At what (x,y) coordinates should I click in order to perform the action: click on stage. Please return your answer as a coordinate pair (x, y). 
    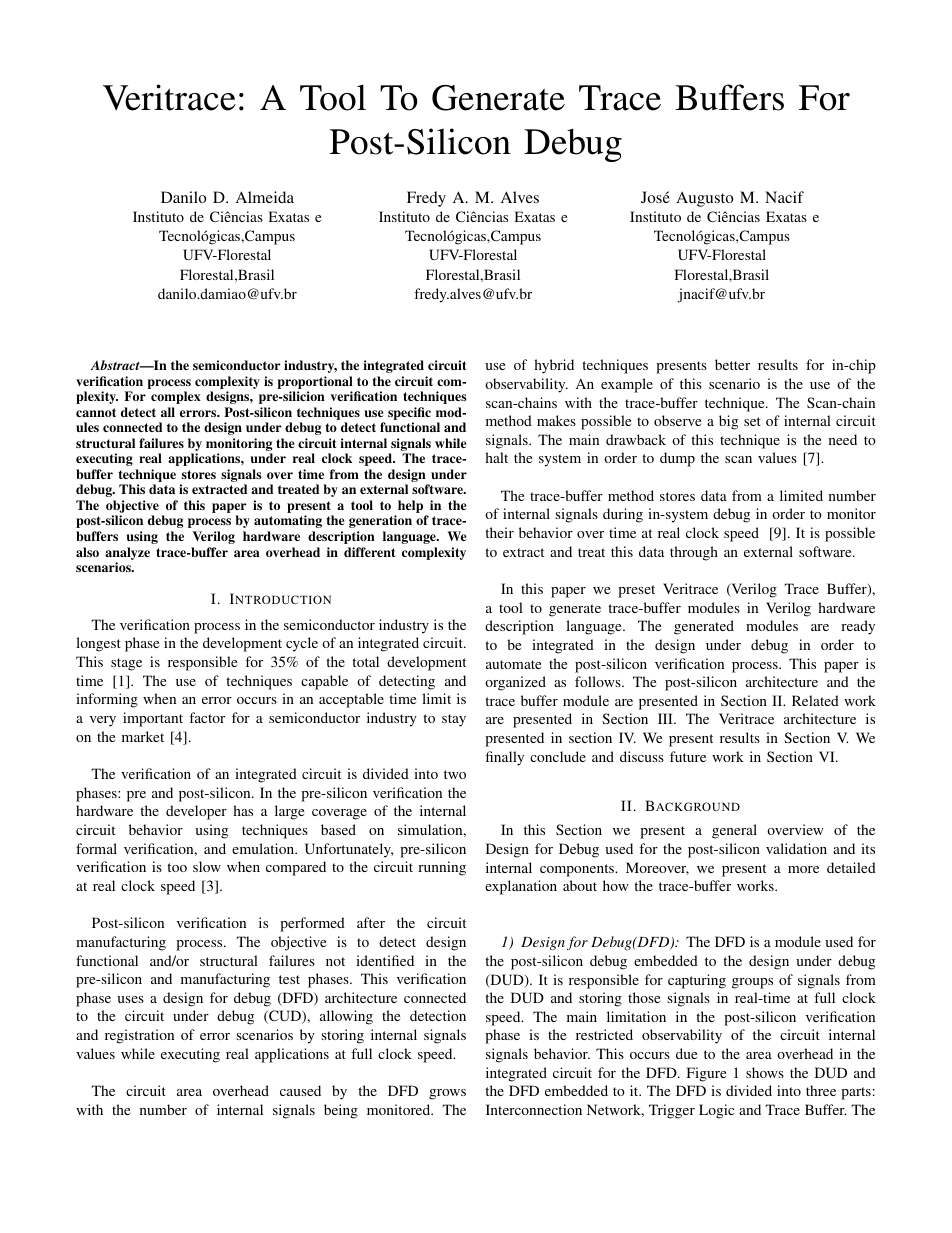
    Looking at the image, I should click on (126, 664).
